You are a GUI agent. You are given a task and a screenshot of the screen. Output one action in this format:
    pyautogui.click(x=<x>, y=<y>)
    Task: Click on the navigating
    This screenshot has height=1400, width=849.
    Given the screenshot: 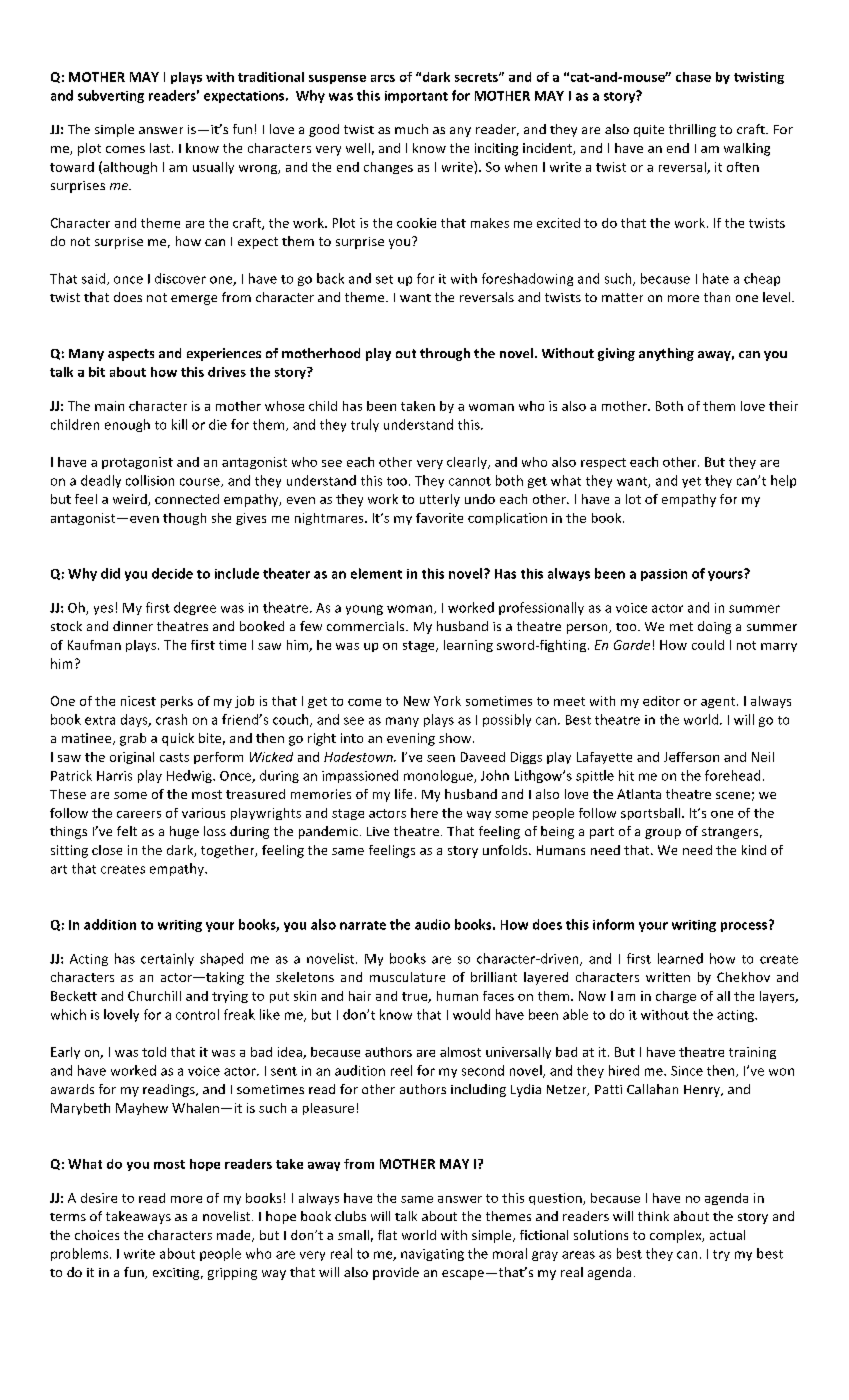 What is the action you would take?
    pyautogui.click(x=432, y=1255)
